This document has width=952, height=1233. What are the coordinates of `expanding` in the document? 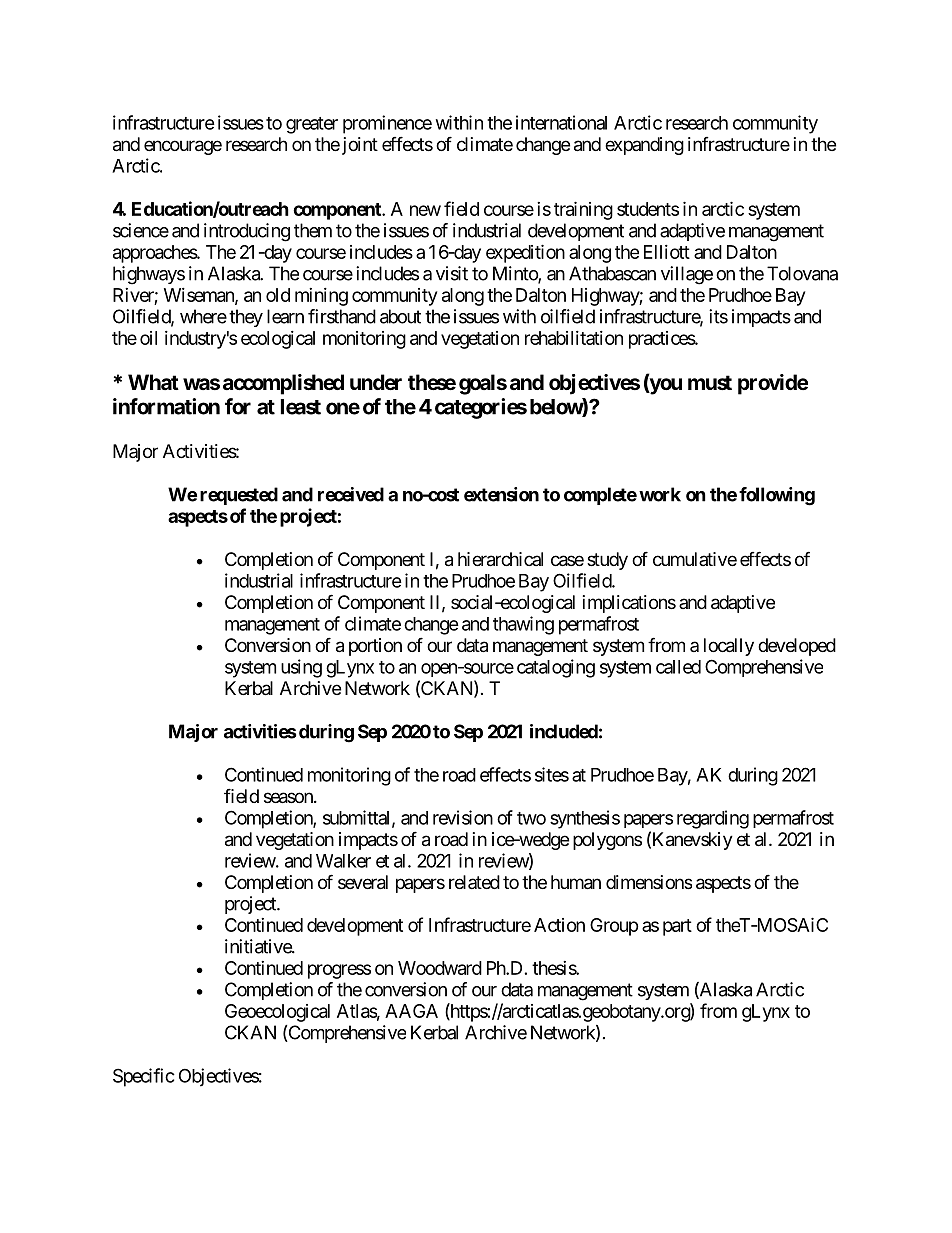 It's located at (644, 146).
